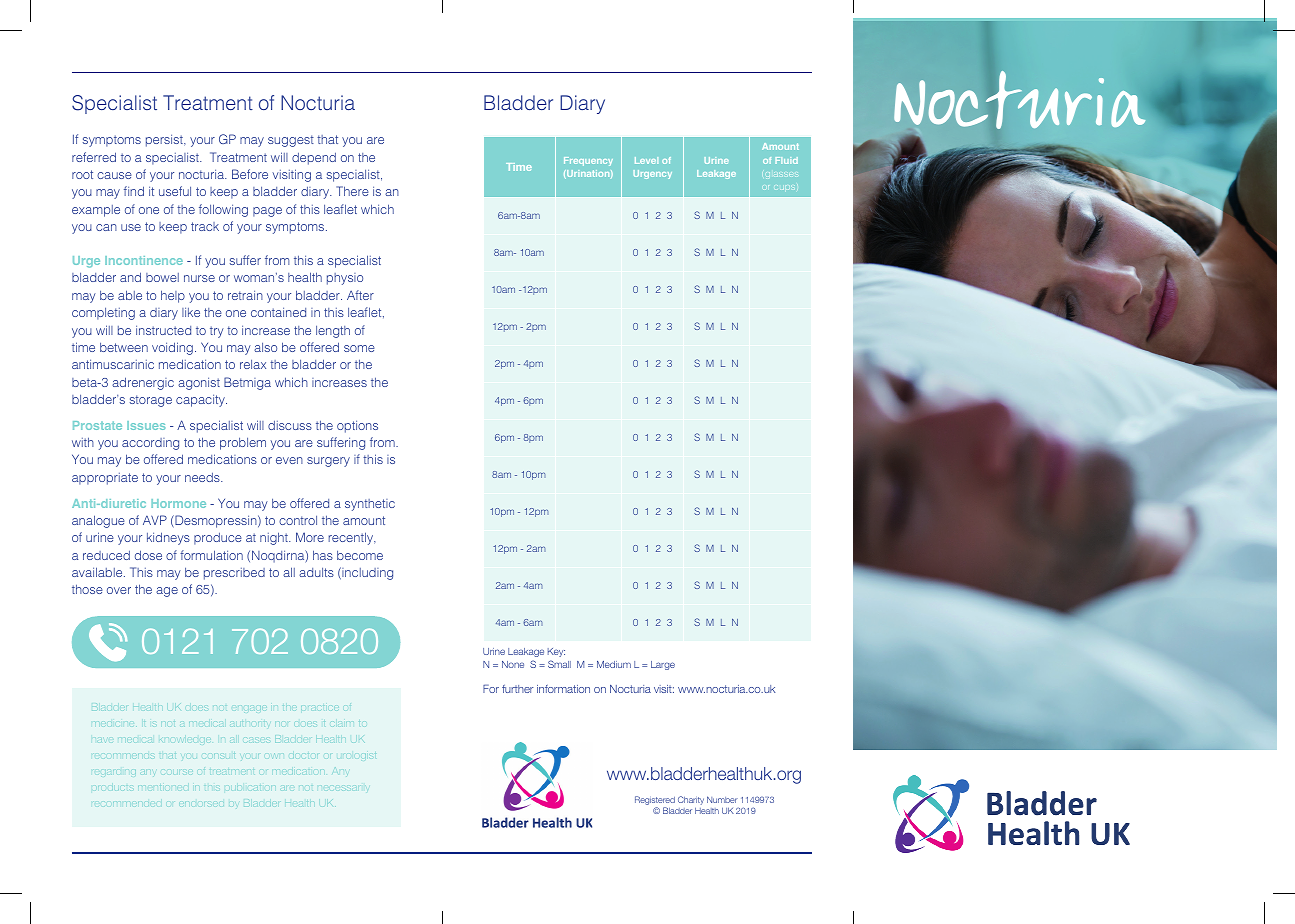 Image resolution: width=1295 pixels, height=924 pixels. I want to click on Level, so click(646, 160).
